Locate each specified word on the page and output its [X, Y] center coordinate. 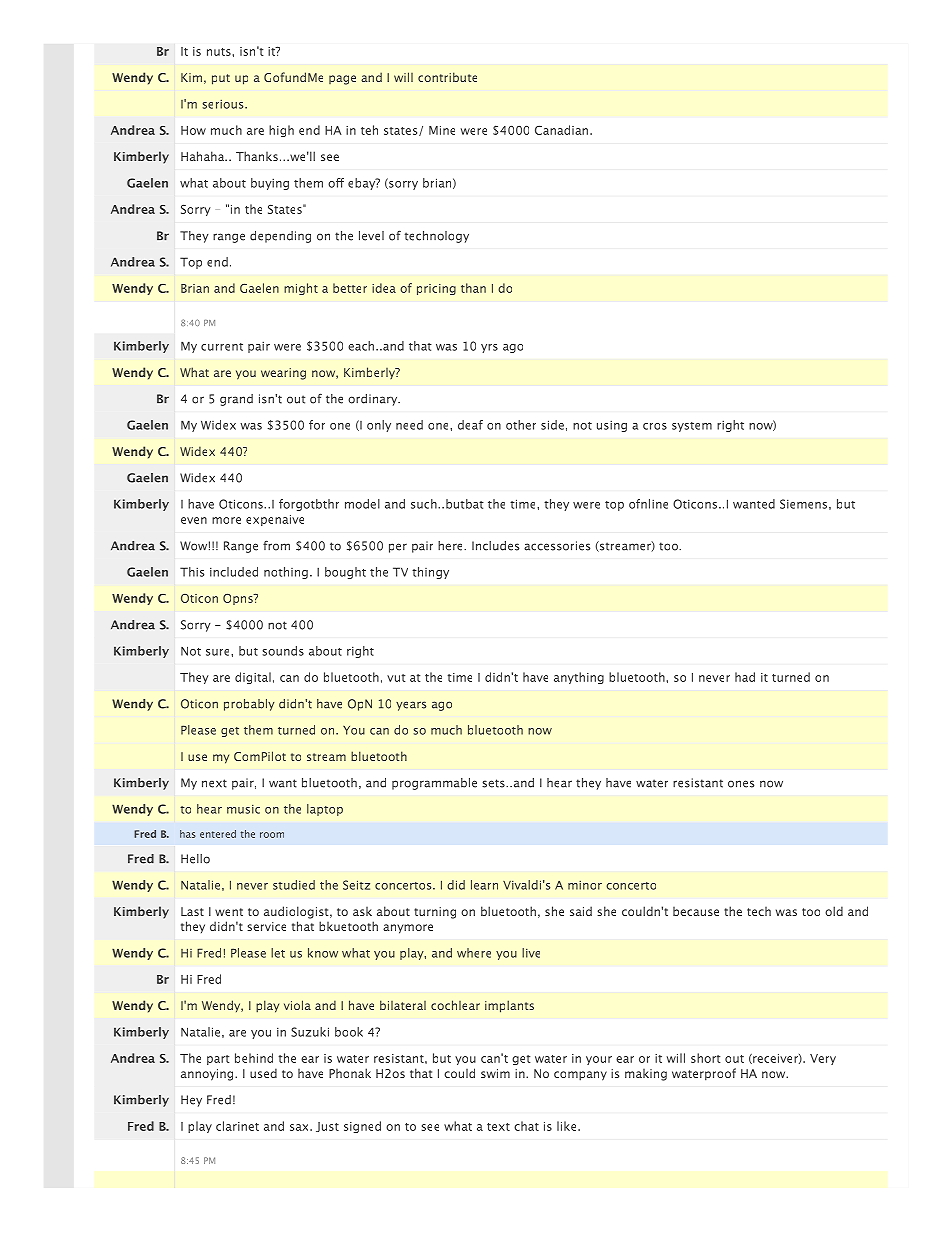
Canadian [561, 130]
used [263, 1073]
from [276, 546]
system [692, 427]
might [301, 289]
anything [579, 678]
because [696, 911]
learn [484, 885]
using [612, 426]
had [745, 677]
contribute [447, 77]
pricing [436, 289]
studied [294, 885]
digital [253, 678]
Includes [495, 546]
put [221, 79]
